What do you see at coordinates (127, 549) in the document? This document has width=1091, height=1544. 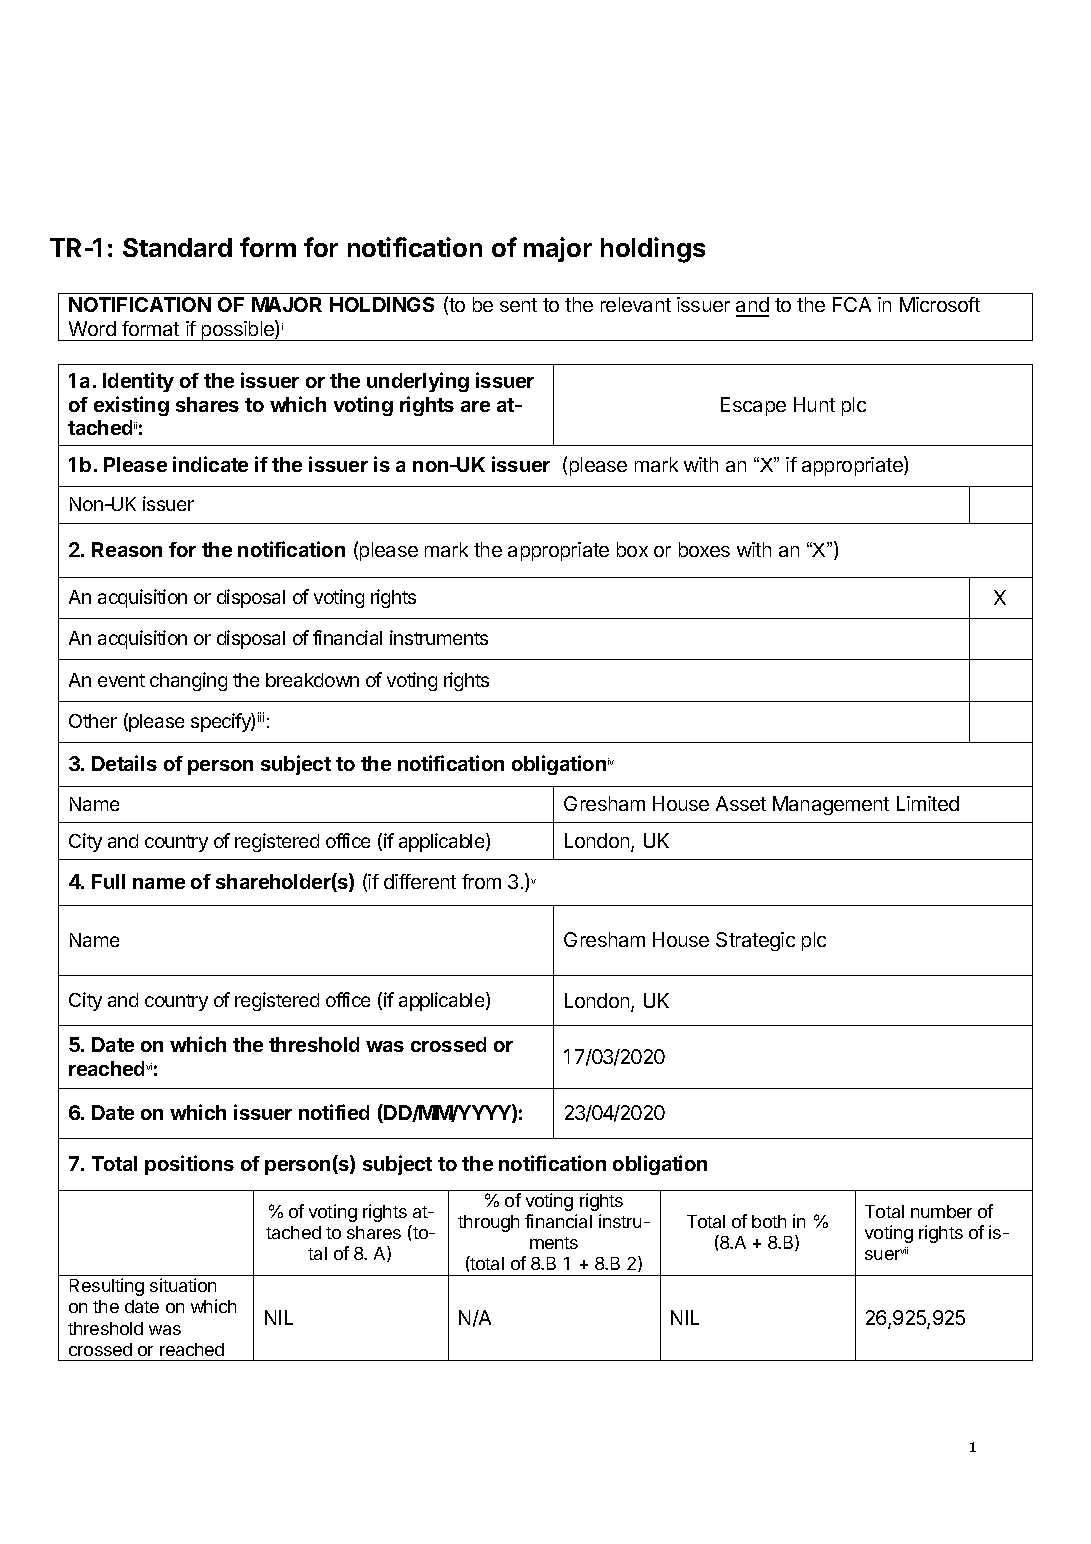 I see `Reason` at bounding box center [127, 549].
